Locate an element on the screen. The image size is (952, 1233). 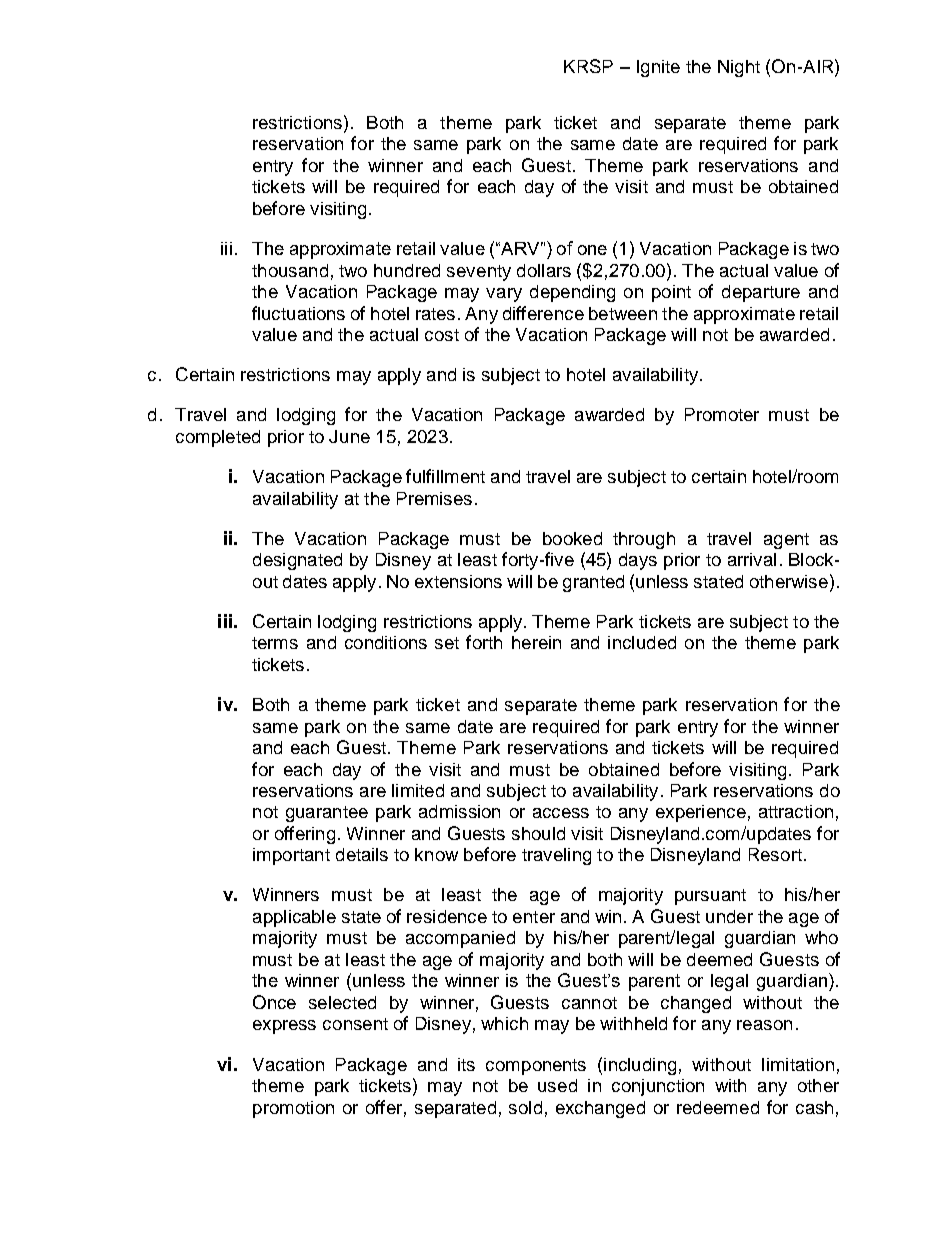
departure is located at coordinates (761, 293).
